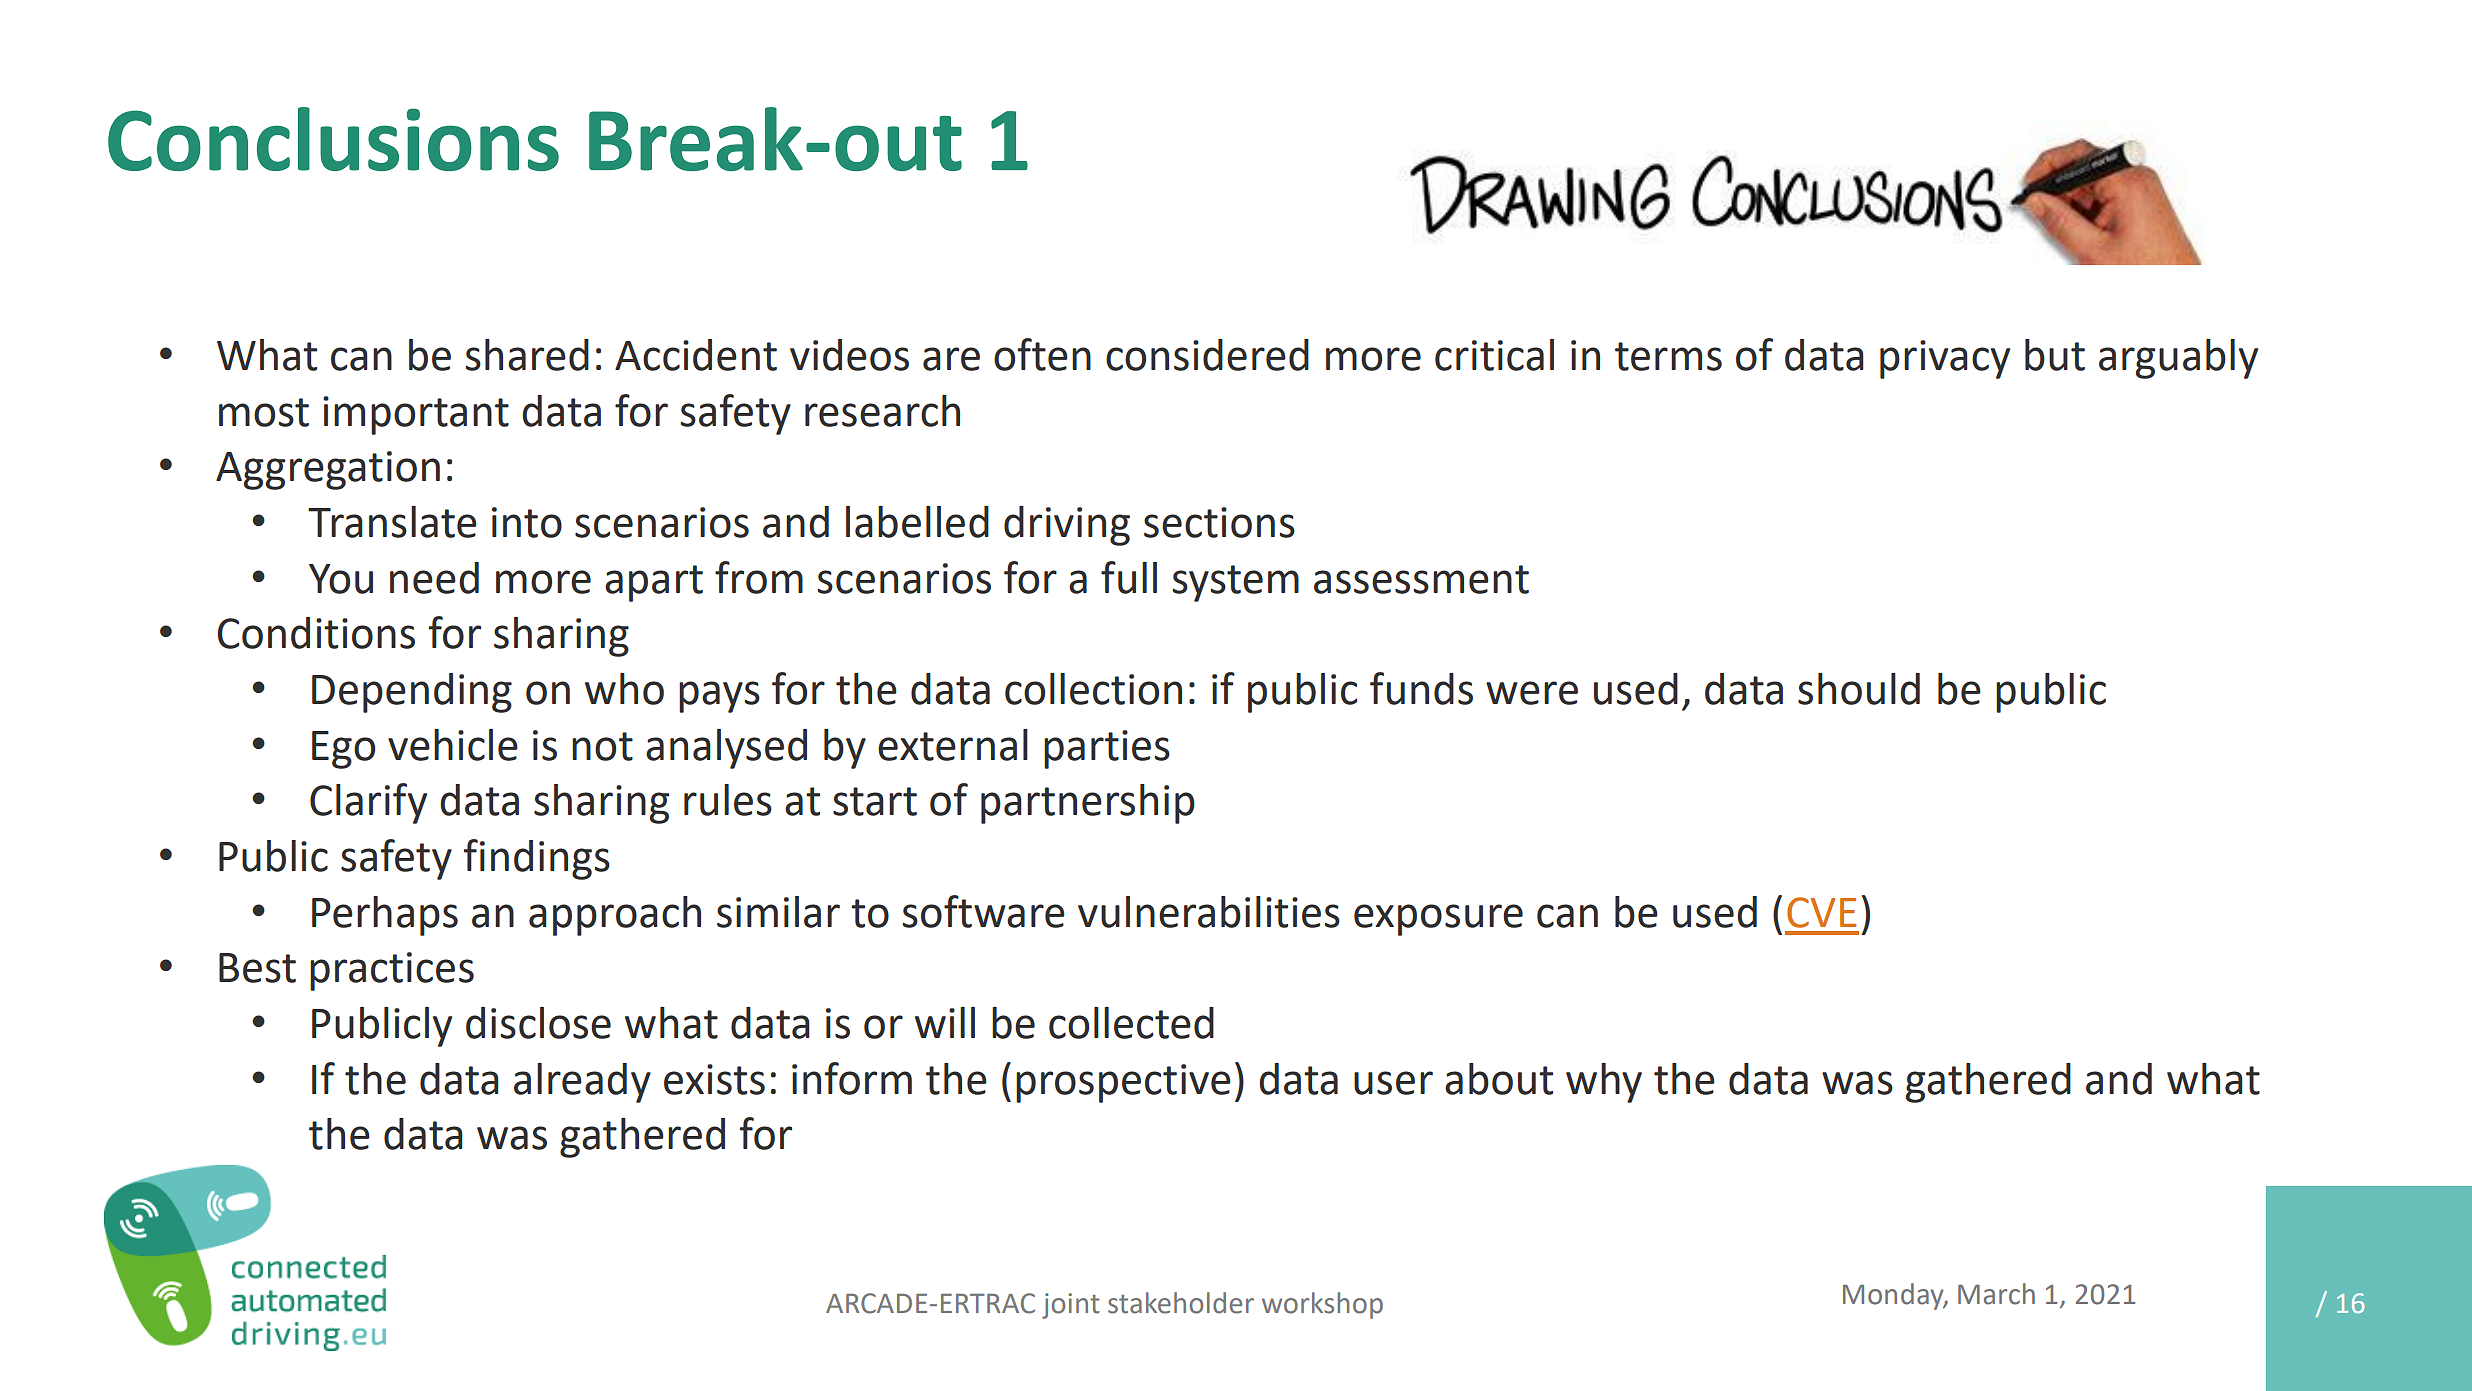  What do you see at coordinates (2055, 355) in the screenshot?
I see `but` at bounding box center [2055, 355].
